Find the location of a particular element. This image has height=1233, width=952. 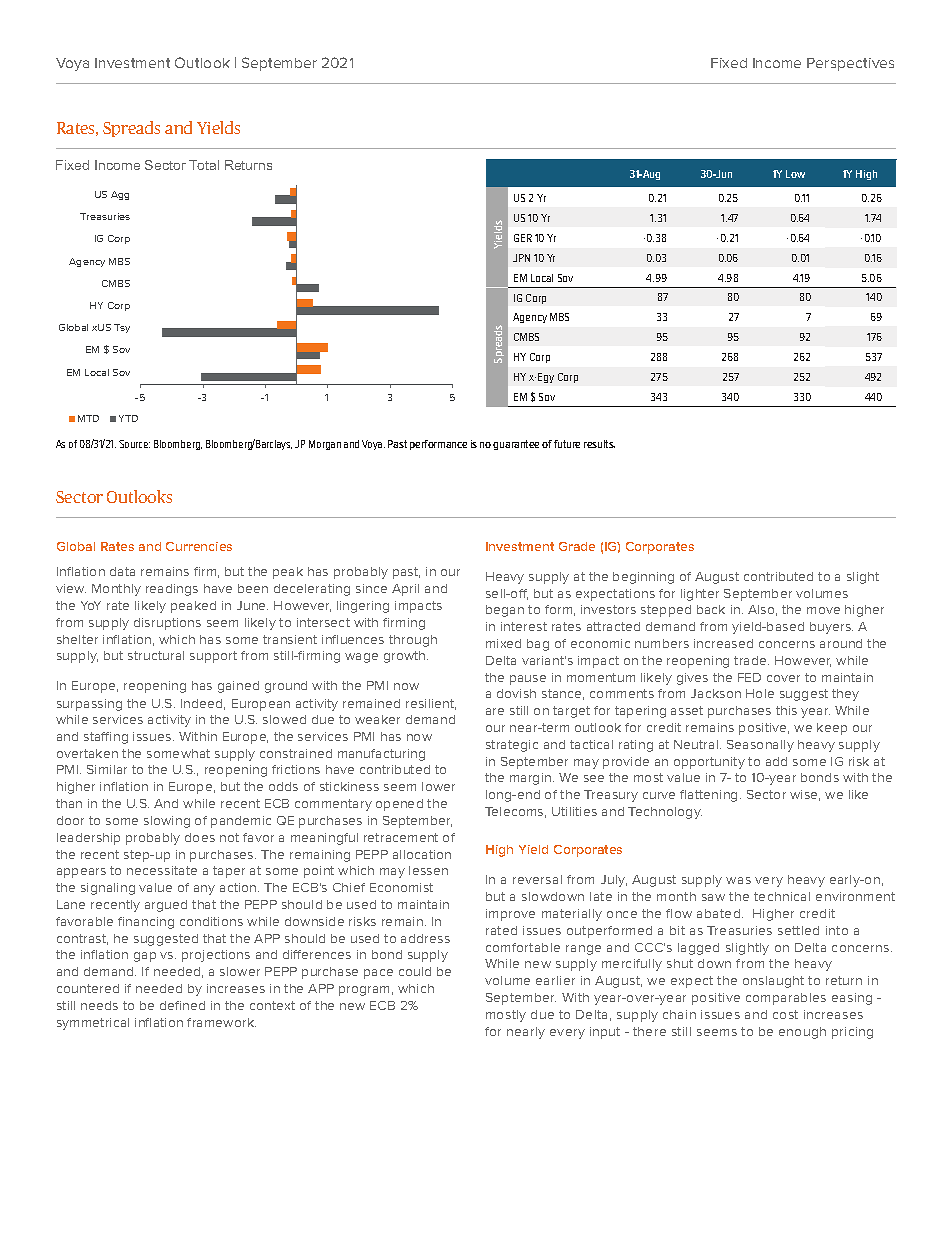

defined is located at coordinates (182, 1005).
